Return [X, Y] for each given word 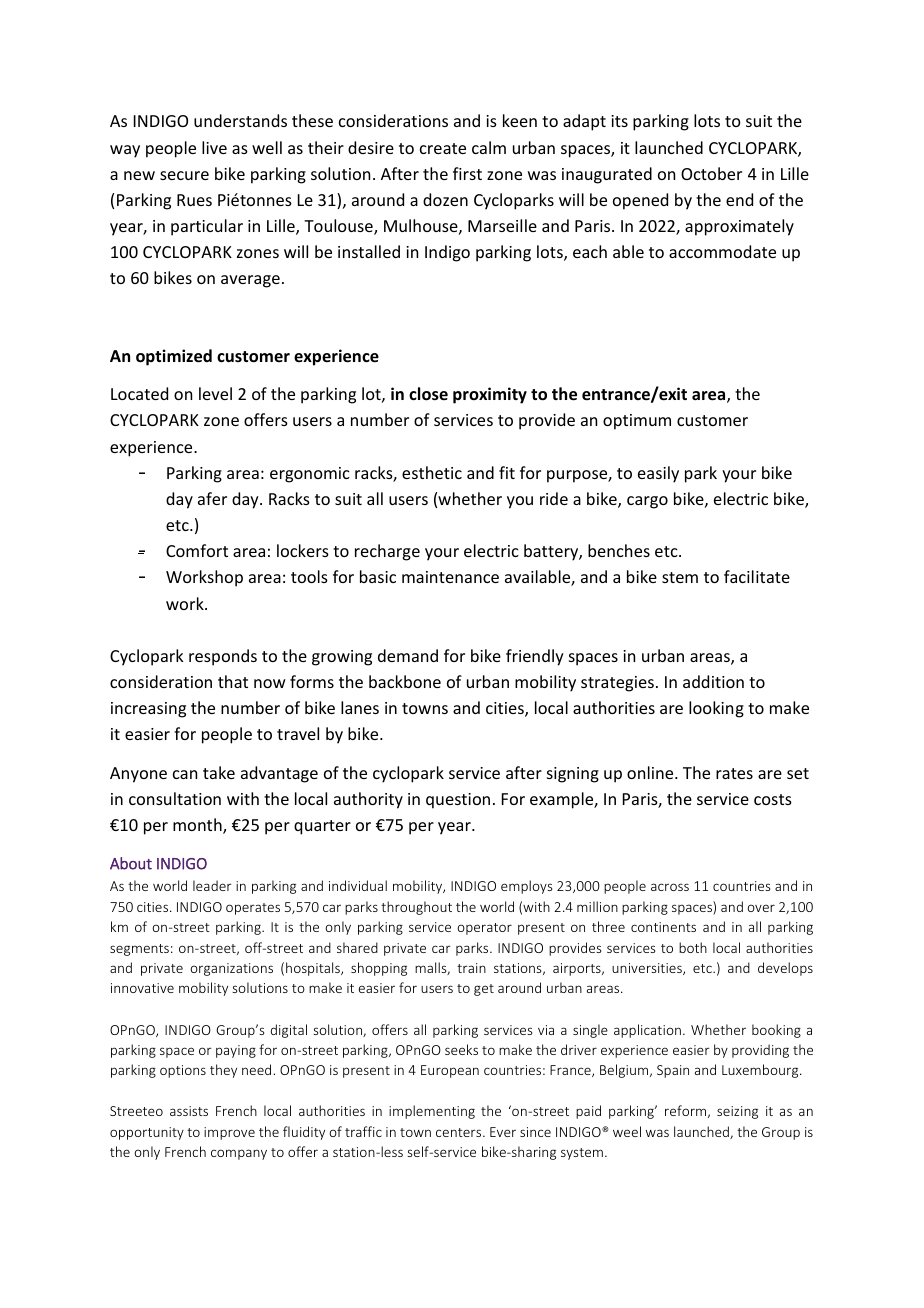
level [215, 393]
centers [460, 1132]
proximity [490, 395]
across [670, 887]
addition [713, 681]
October [711, 173]
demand [408, 655]
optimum [637, 422]
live [214, 147]
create [443, 148]
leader [212, 885]
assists [189, 1111]
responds [223, 657]
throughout [416, 908]
